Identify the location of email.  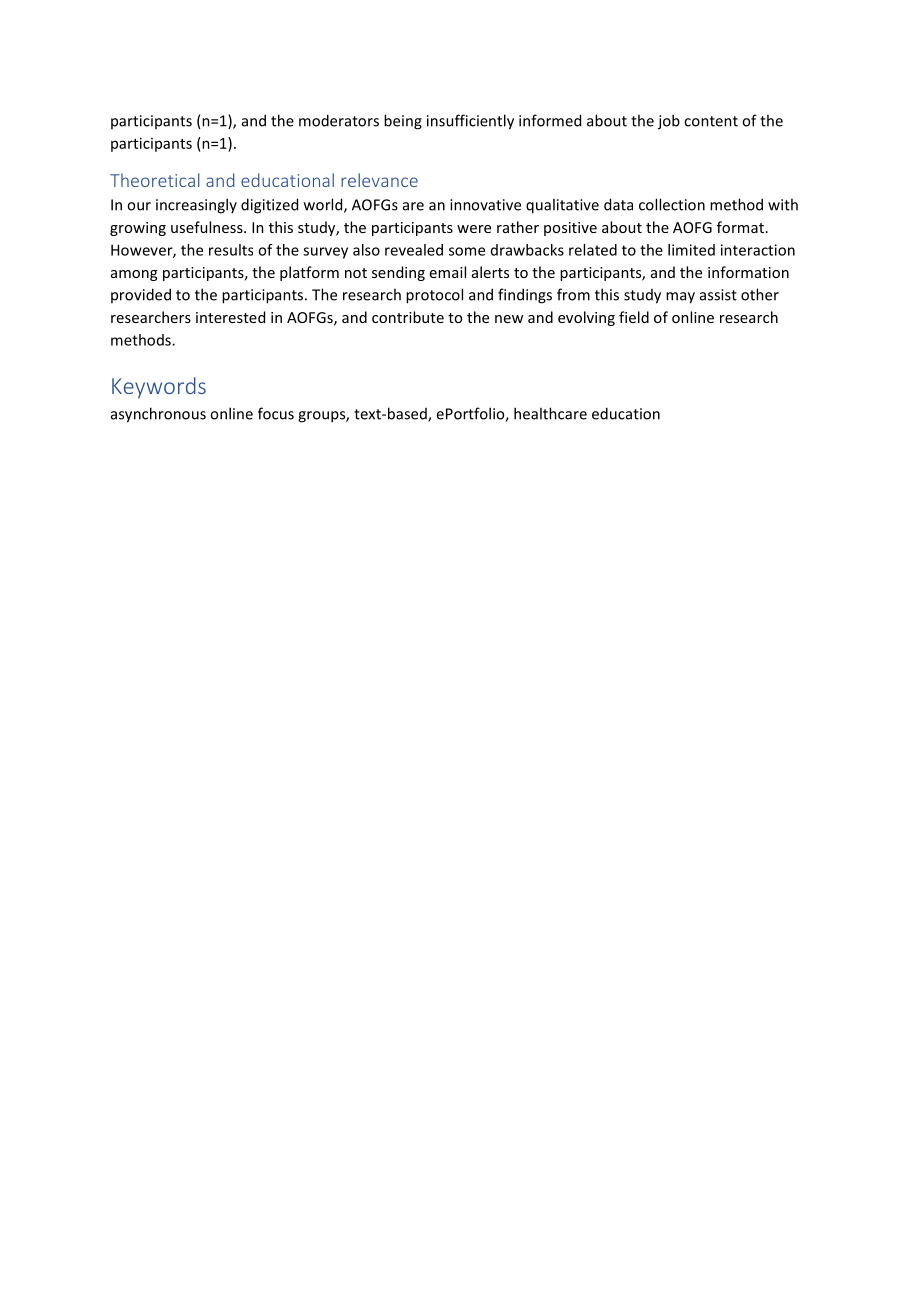
(448, 272).
